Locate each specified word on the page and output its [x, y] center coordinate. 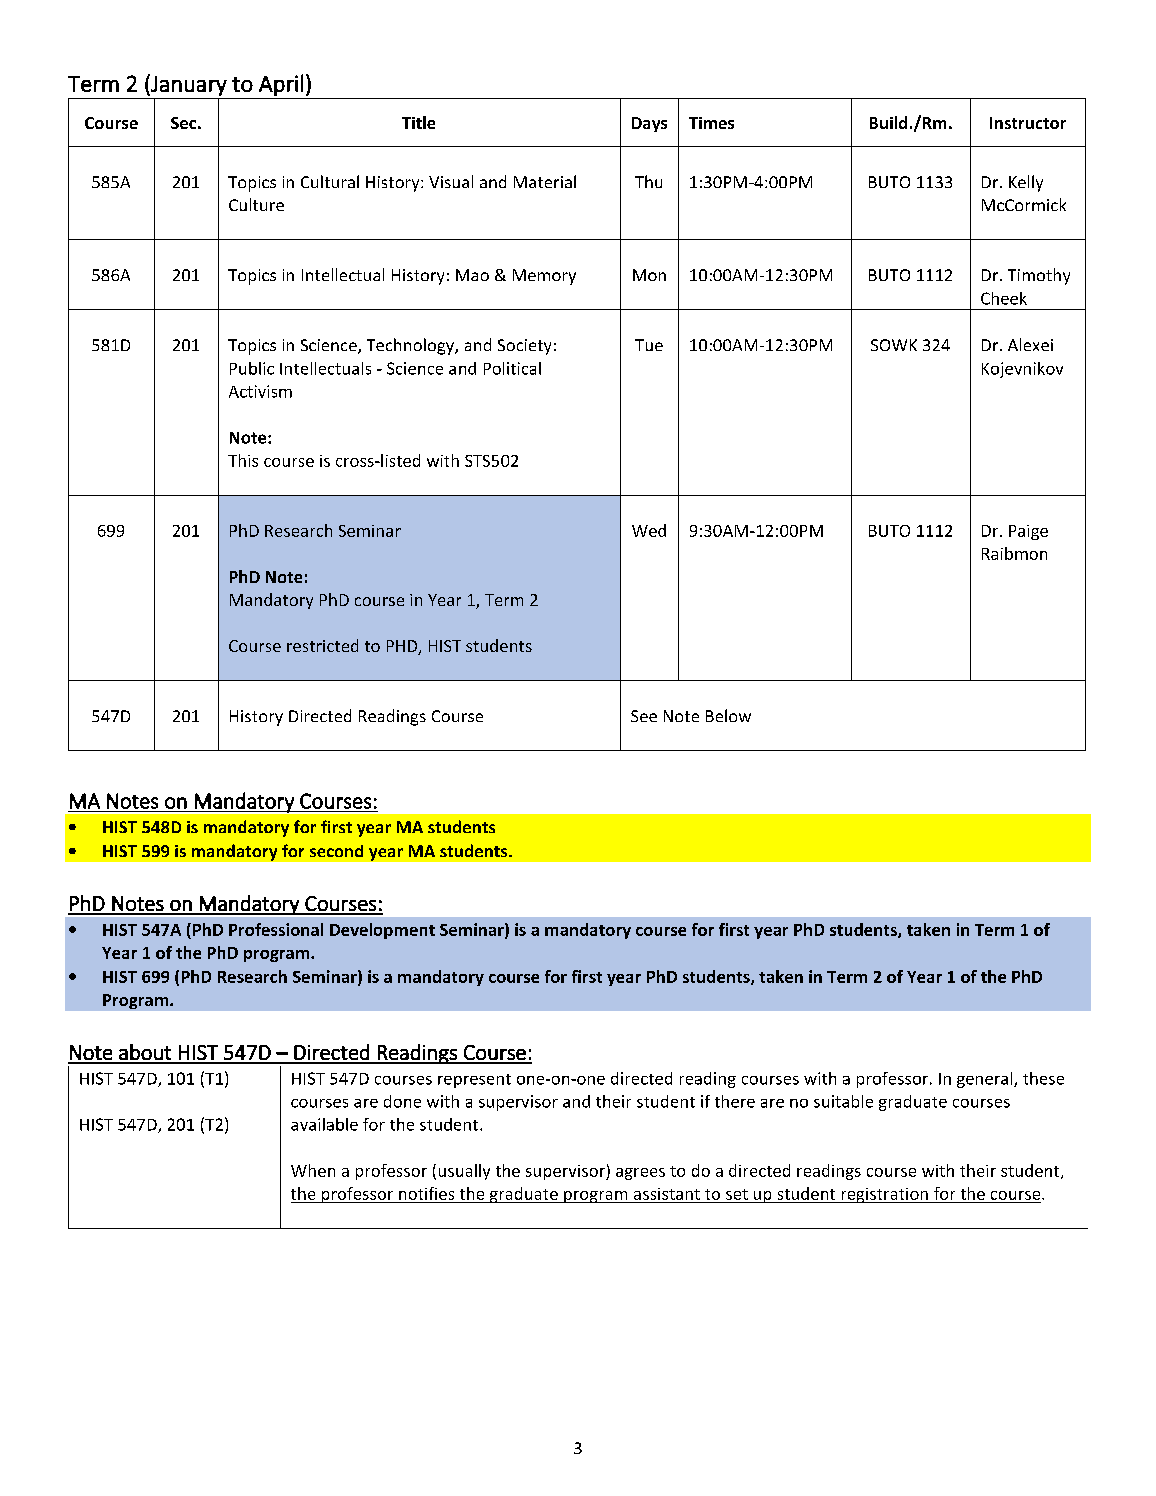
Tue [649, 345]
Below [728, 715]
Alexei [1030, 344]
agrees [640, 1174]
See [644, 716]
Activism [260, 391]
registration [884, 1195]
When [313, 1170]
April [281, 85]
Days [649, 124]
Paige [1028, 532]
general [986, 1080]
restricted [322, 645]
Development [382, 931]
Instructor [1028, 123]
